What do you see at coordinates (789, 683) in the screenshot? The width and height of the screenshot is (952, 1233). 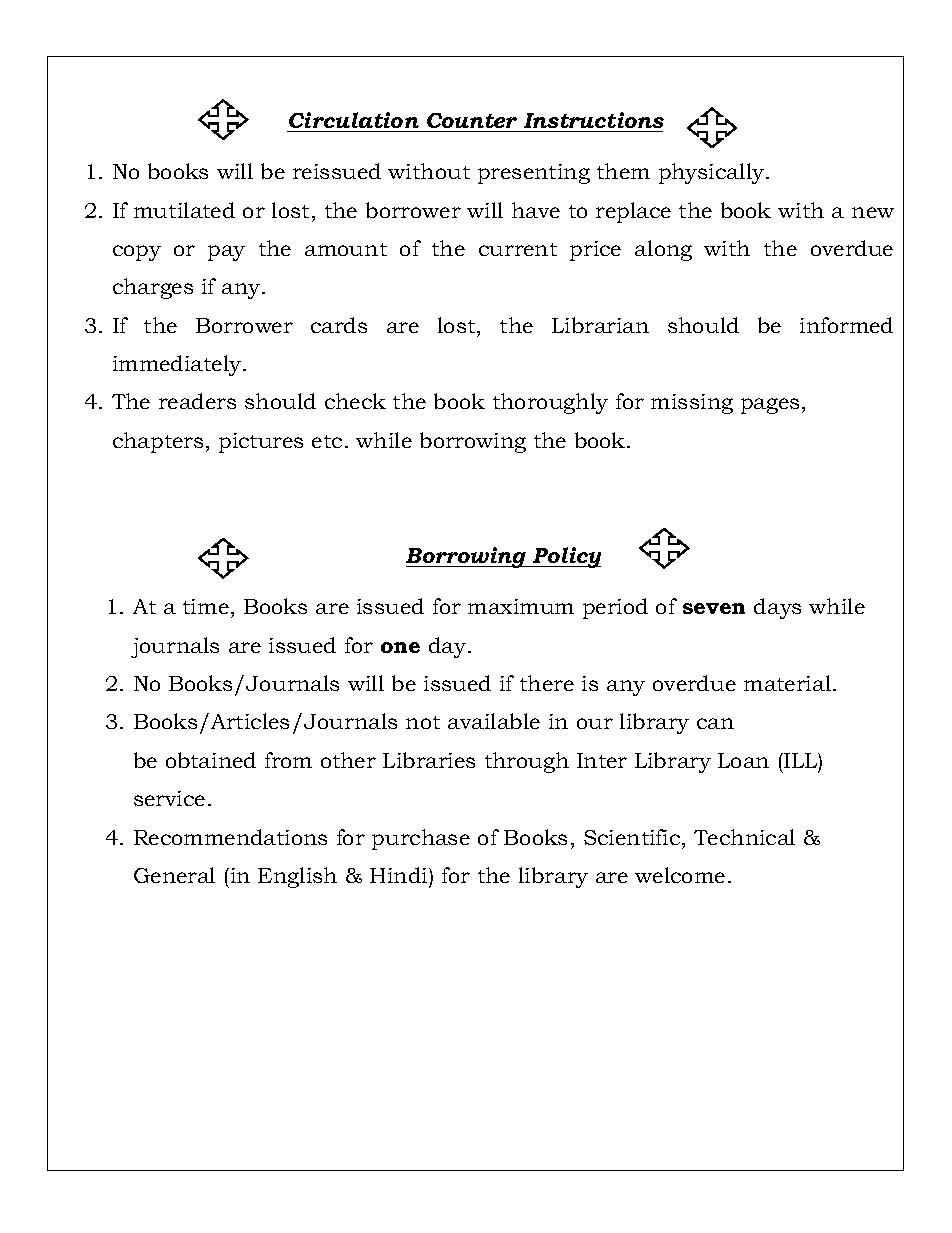 I see `material` at bounding box center [789, 683].
